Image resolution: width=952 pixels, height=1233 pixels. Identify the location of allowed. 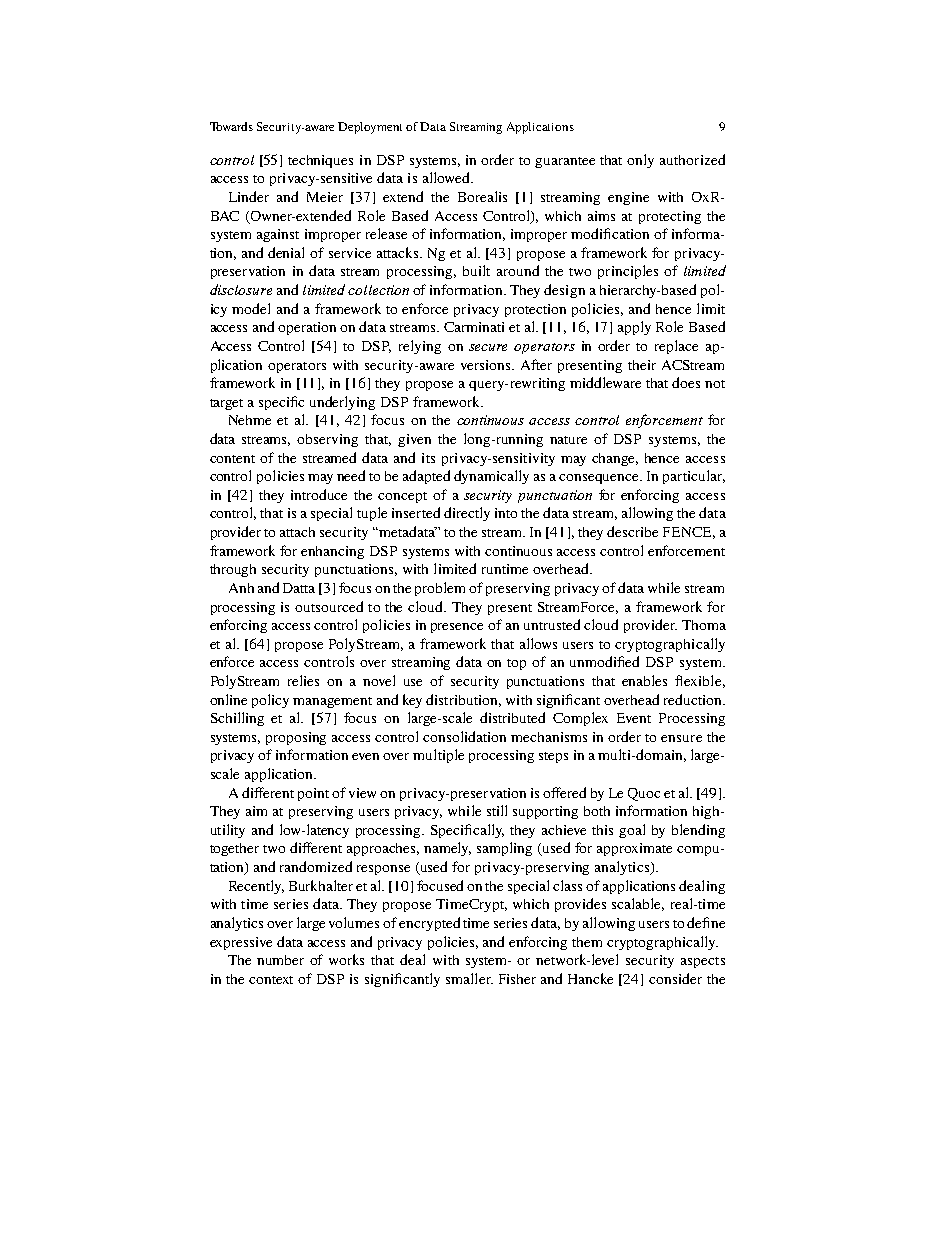
(447, 177).
